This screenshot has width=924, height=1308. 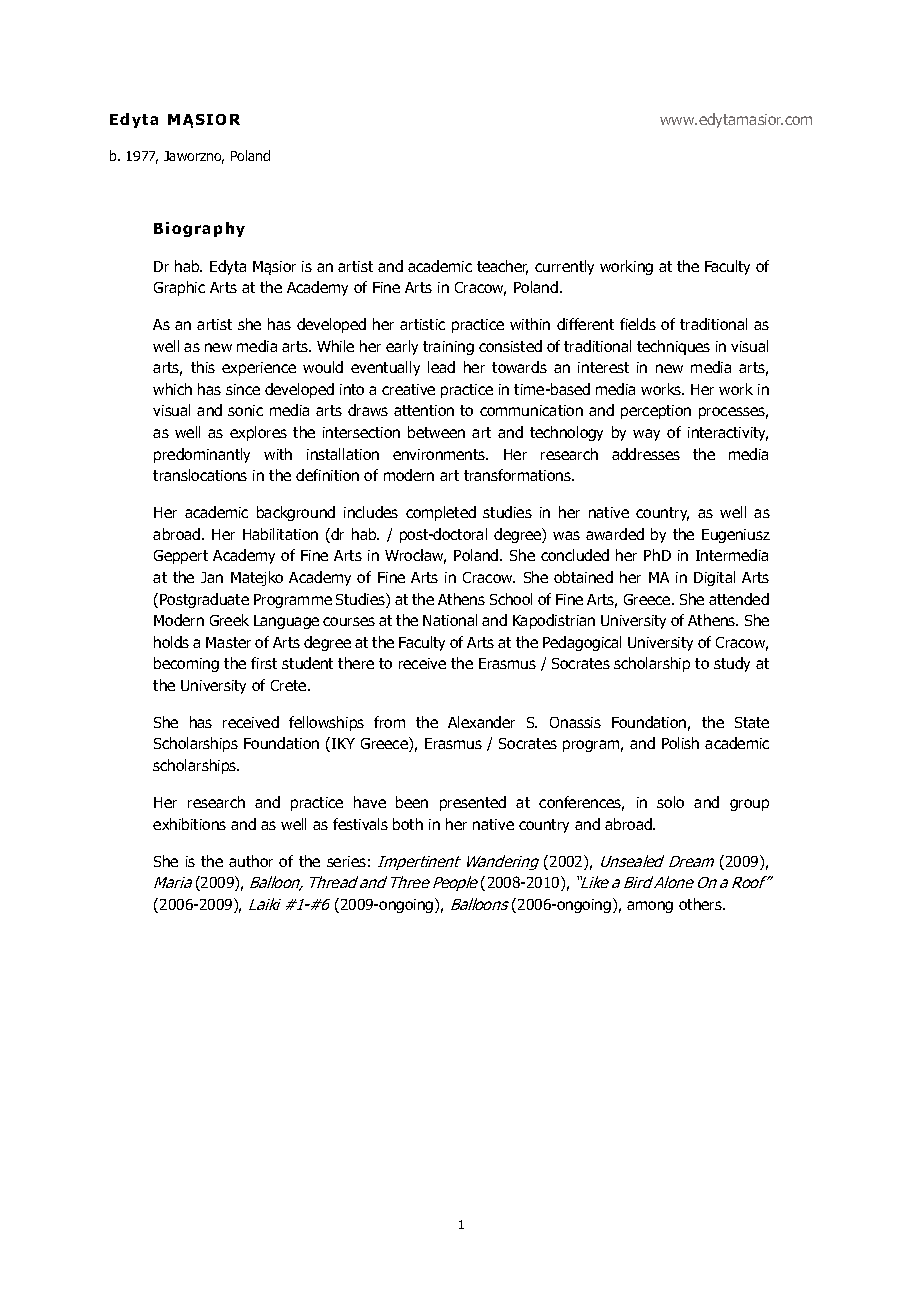 What do you see at coordinates (251, 861) in the screenshot?
I see `author` at bounding box center [251, 861].
